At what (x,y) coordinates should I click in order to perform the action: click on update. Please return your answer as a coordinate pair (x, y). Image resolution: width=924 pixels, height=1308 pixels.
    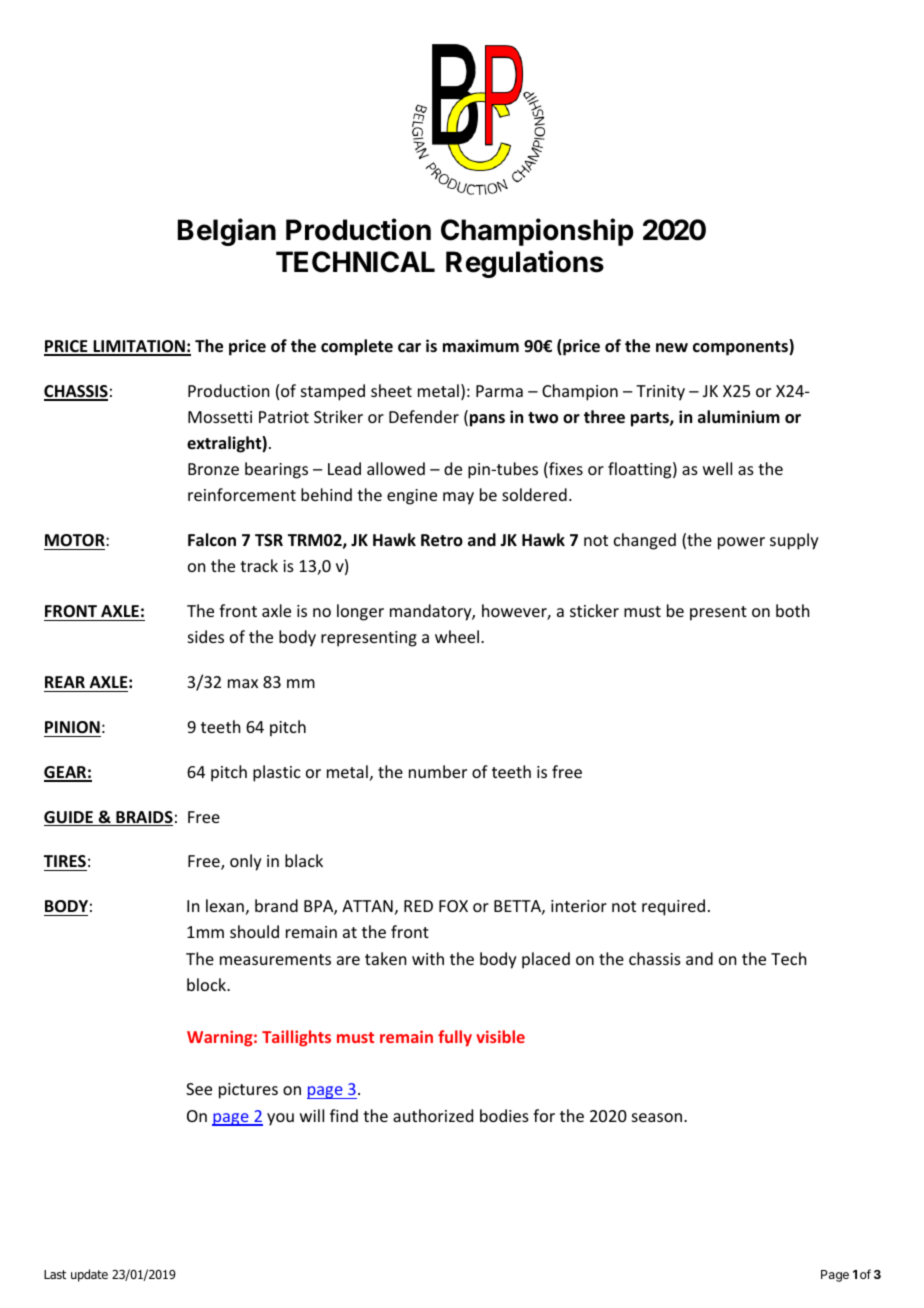
    Looking at the image, I should click on (89, 1275).
